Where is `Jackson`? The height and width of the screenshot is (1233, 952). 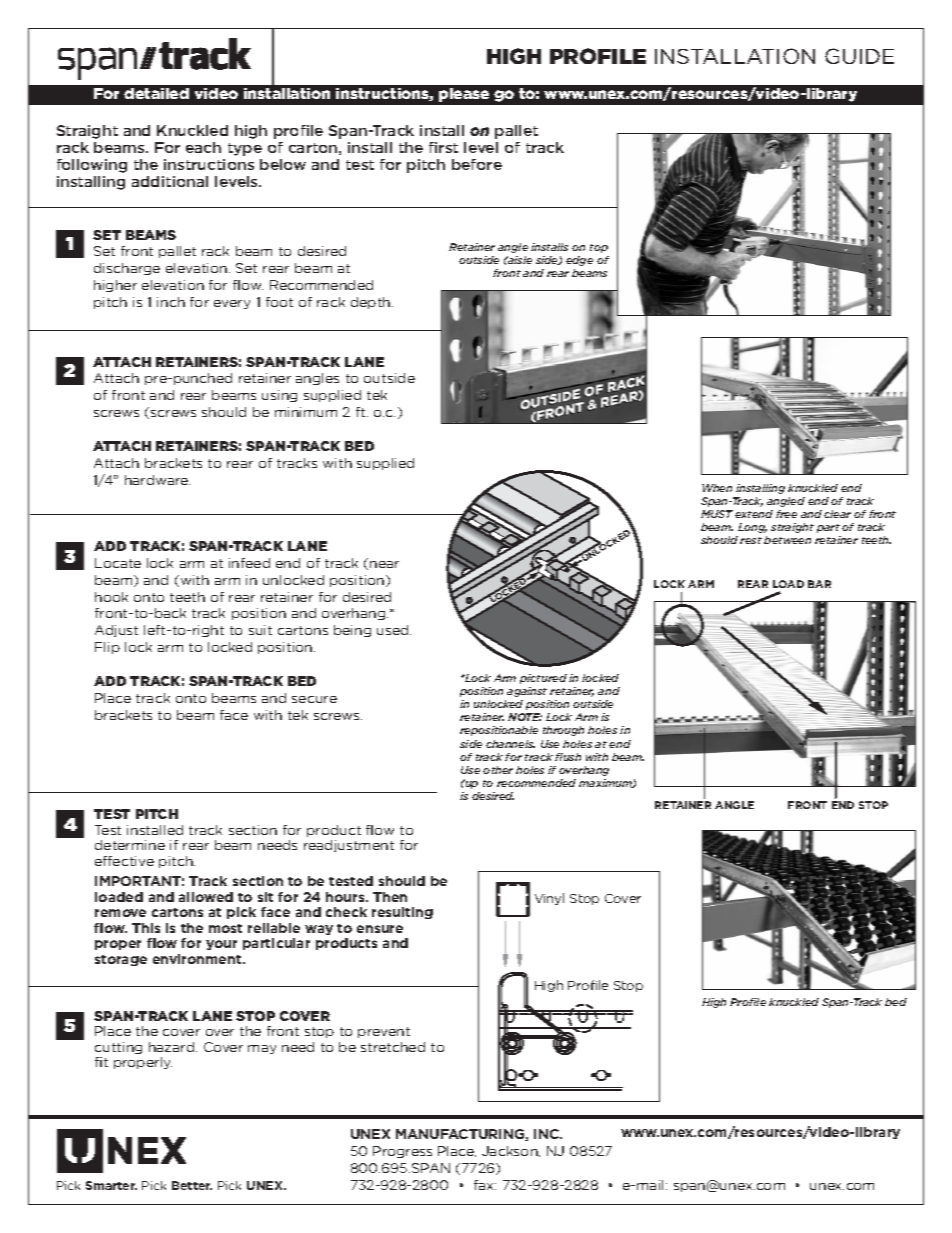
Jackson is located at coordinates (511, 1151).
